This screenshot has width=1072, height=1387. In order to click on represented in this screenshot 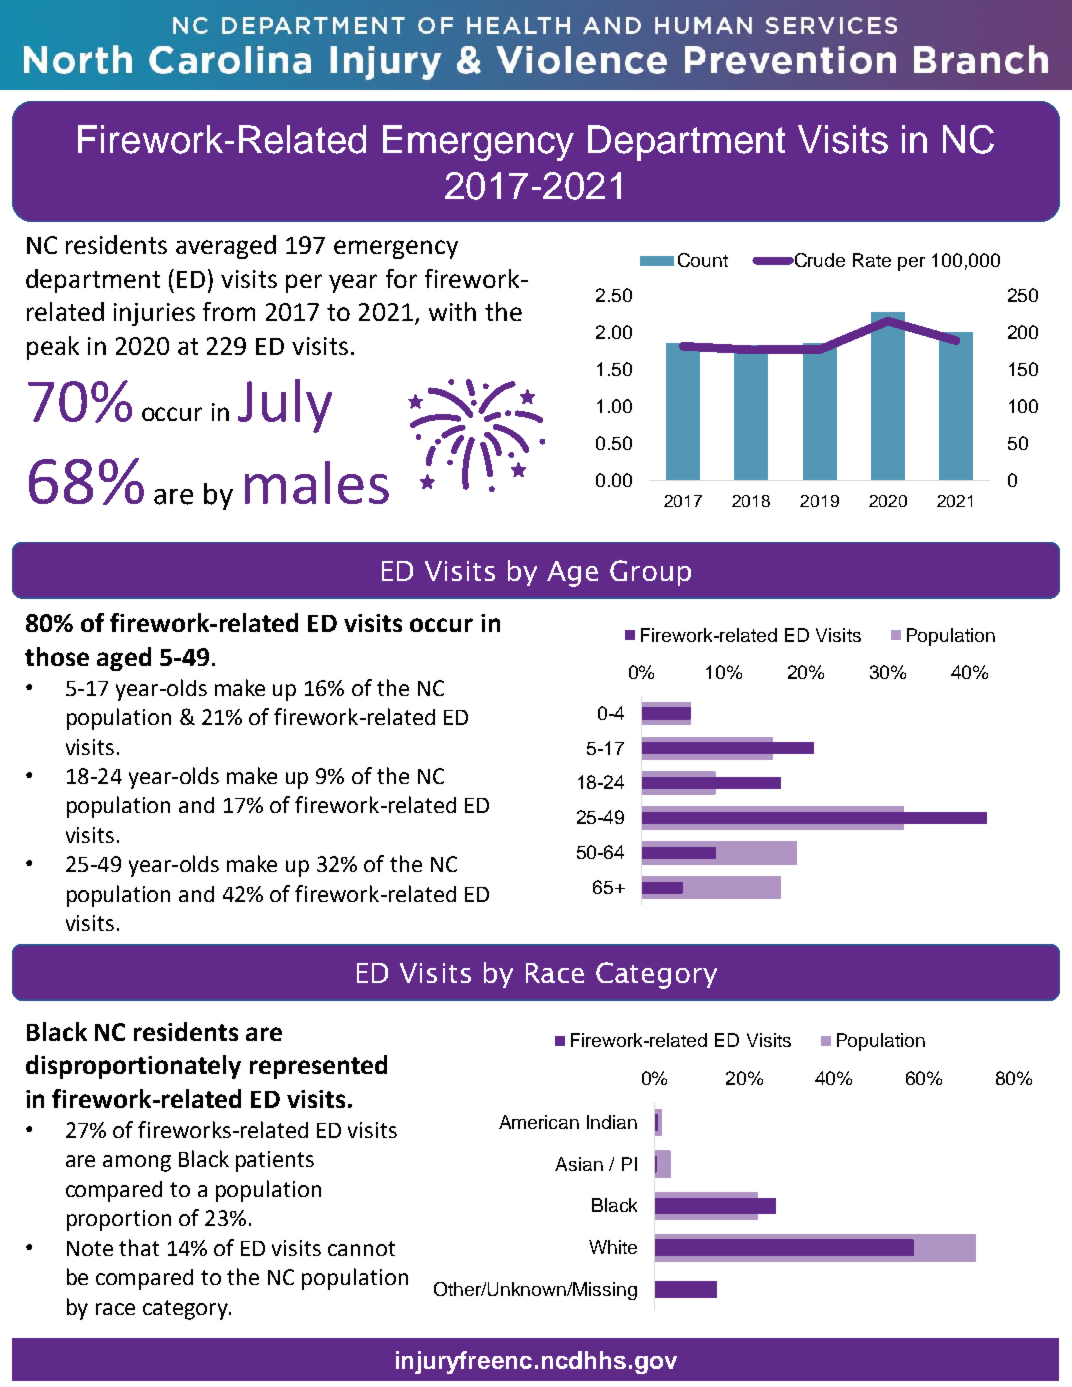, I will do `click(318, 1067)`.
